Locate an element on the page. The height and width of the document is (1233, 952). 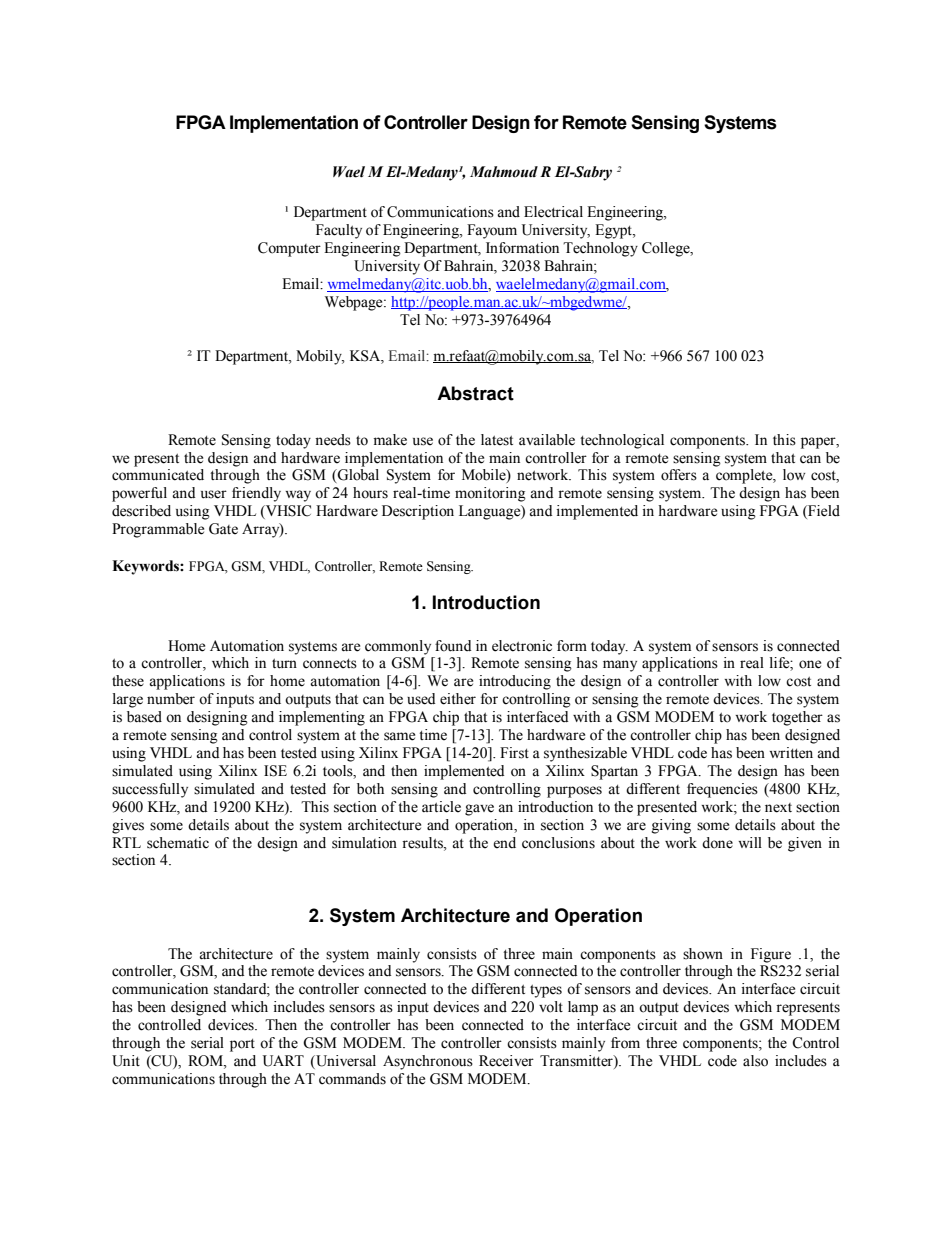
found is located at coordinates (453, 646).
